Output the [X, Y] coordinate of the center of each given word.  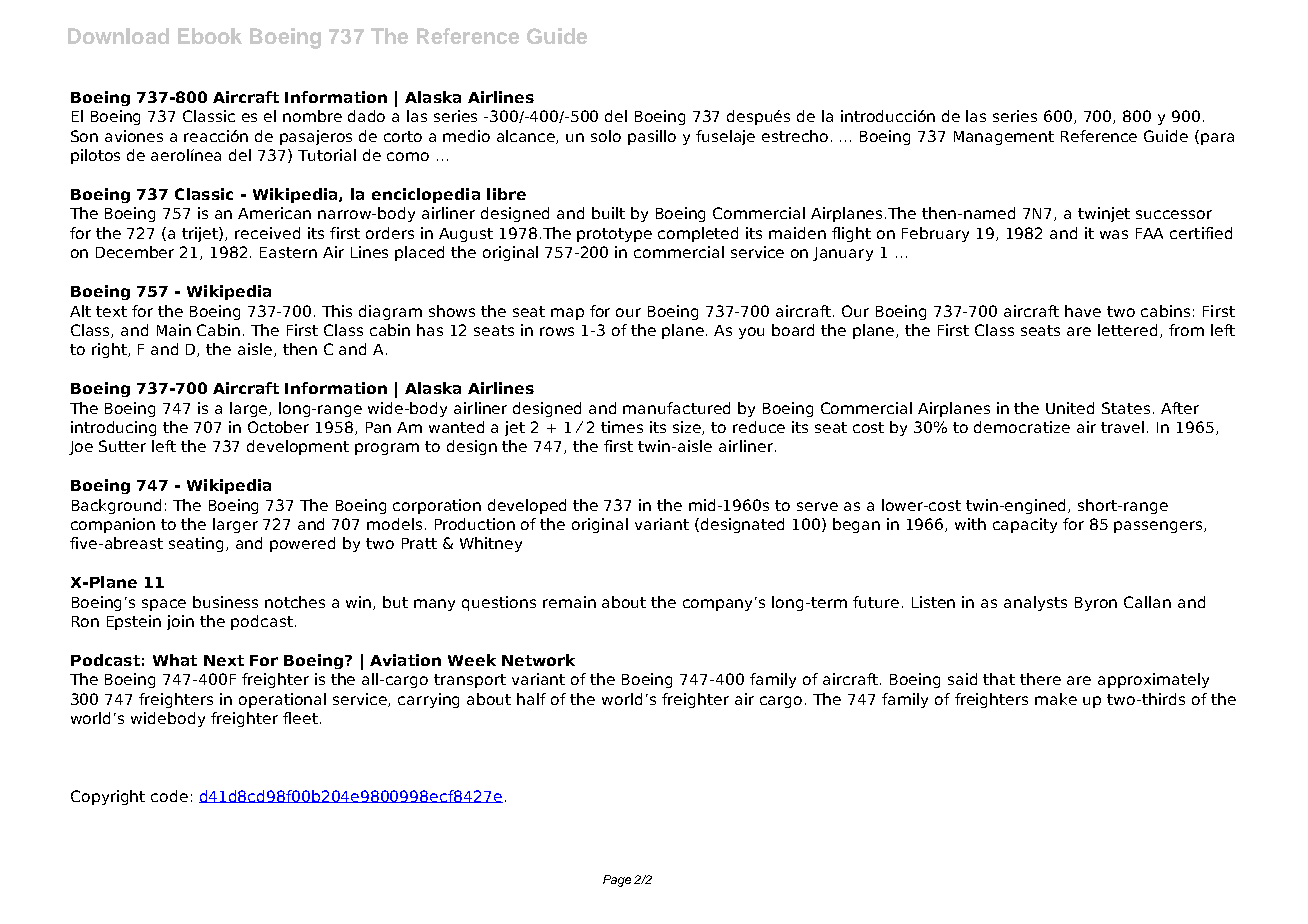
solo [606, 136]
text [111, 311]
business [225, 602]
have [1083, 311]
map [567, 314]
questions [499, 603]
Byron [1096, 604]
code [169, 796]
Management [1004, 138]
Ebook [210, 36]
